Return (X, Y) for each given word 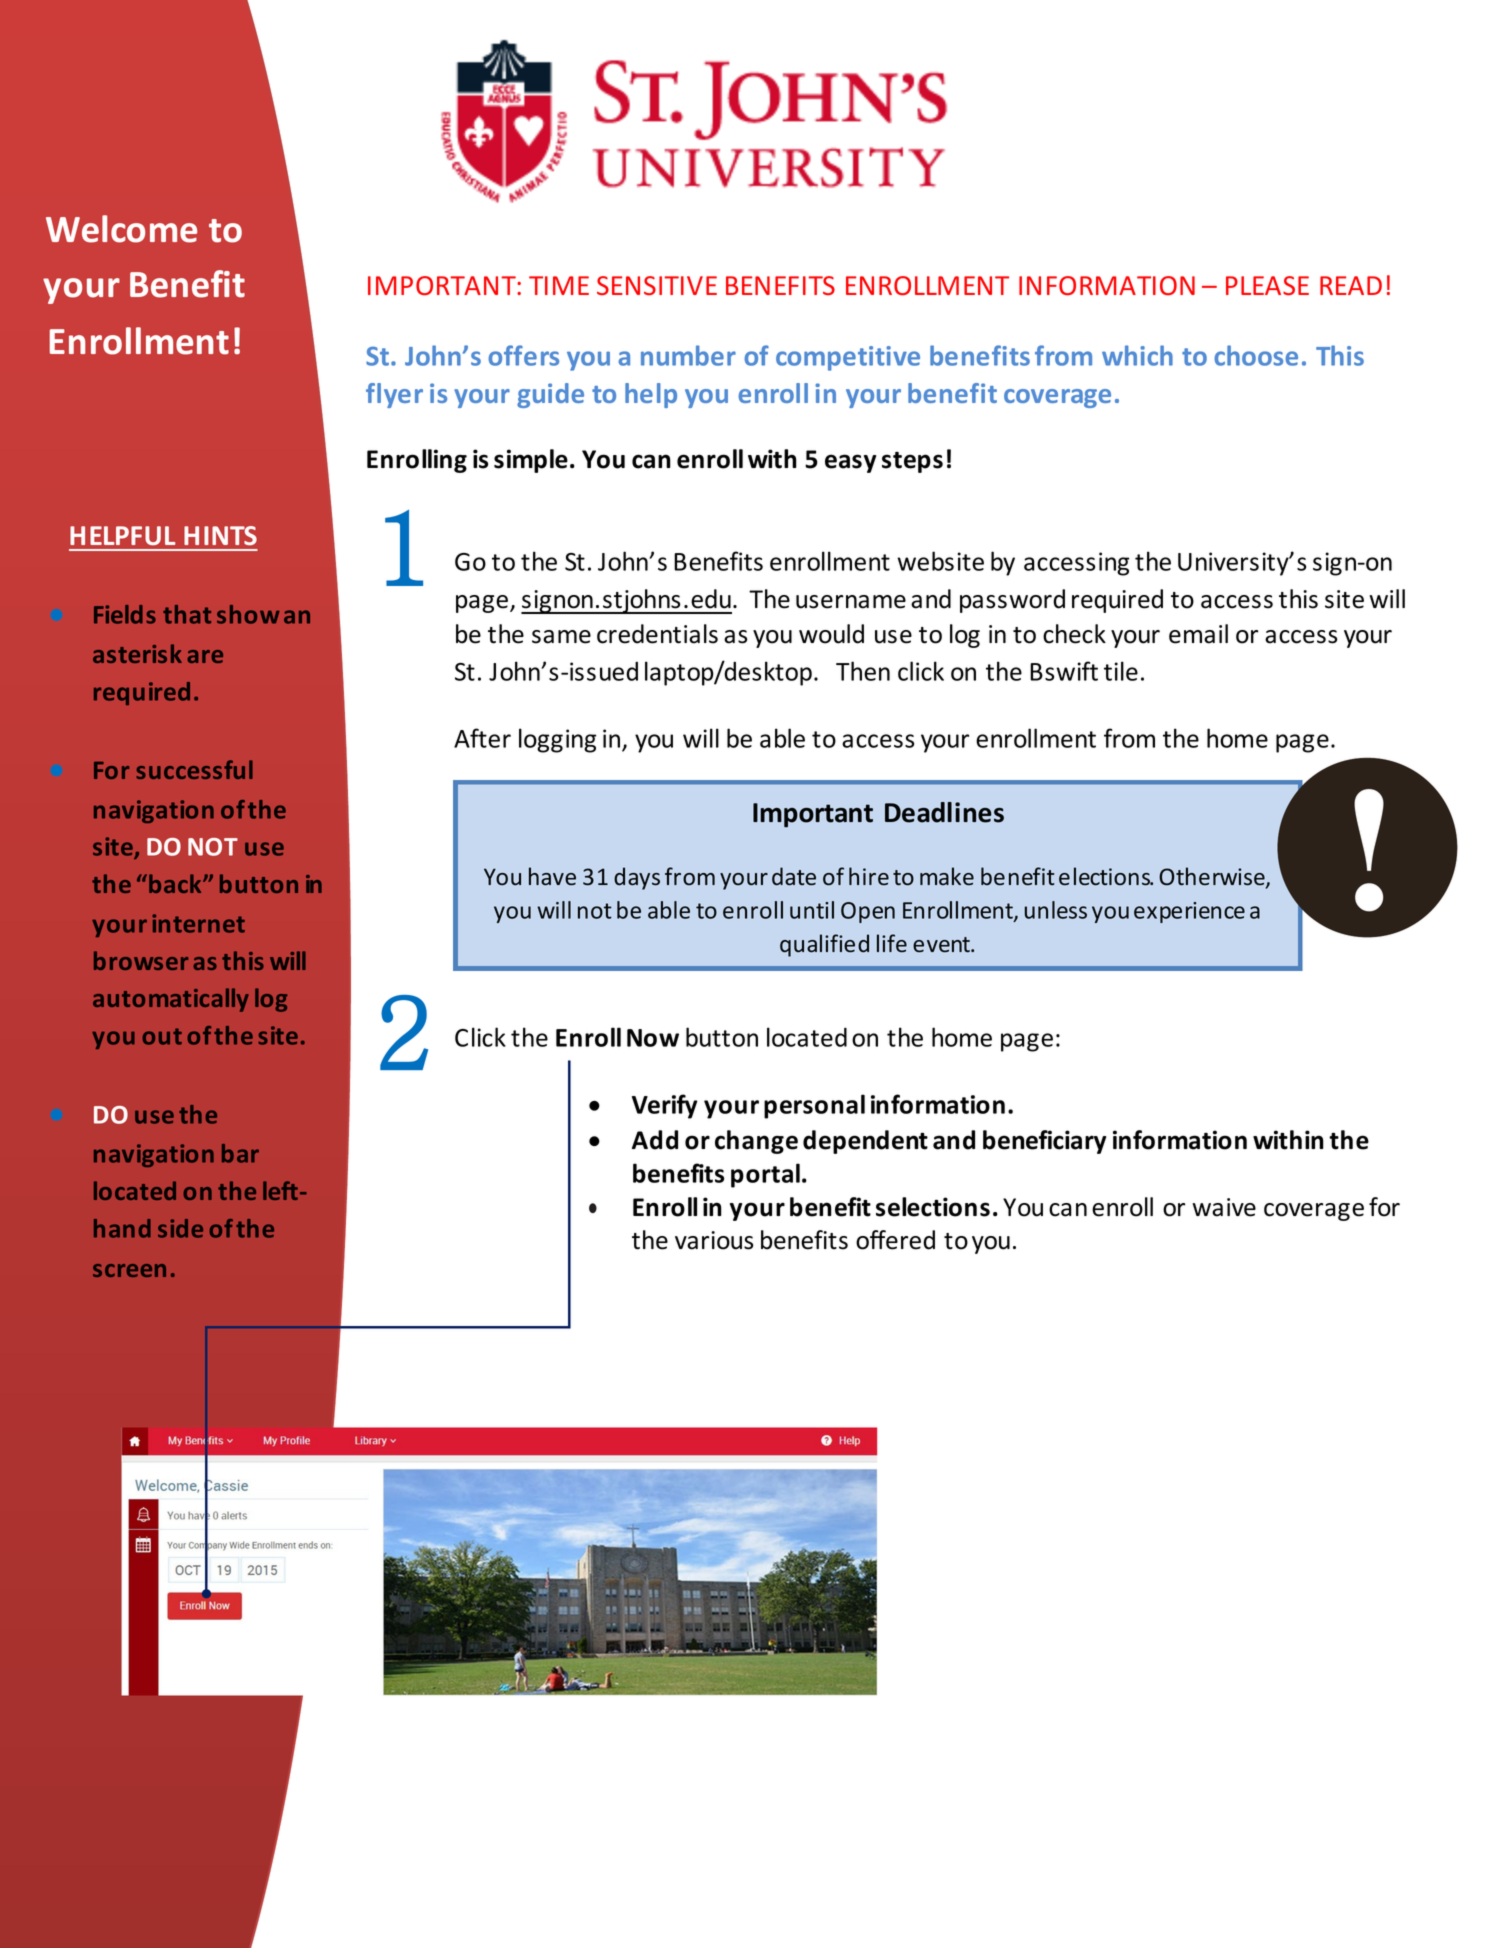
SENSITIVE (657, 285)
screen (129, 1270)
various (714, 1240)
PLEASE (1267, 285)
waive (1224, 1207)
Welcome (121, 229)
